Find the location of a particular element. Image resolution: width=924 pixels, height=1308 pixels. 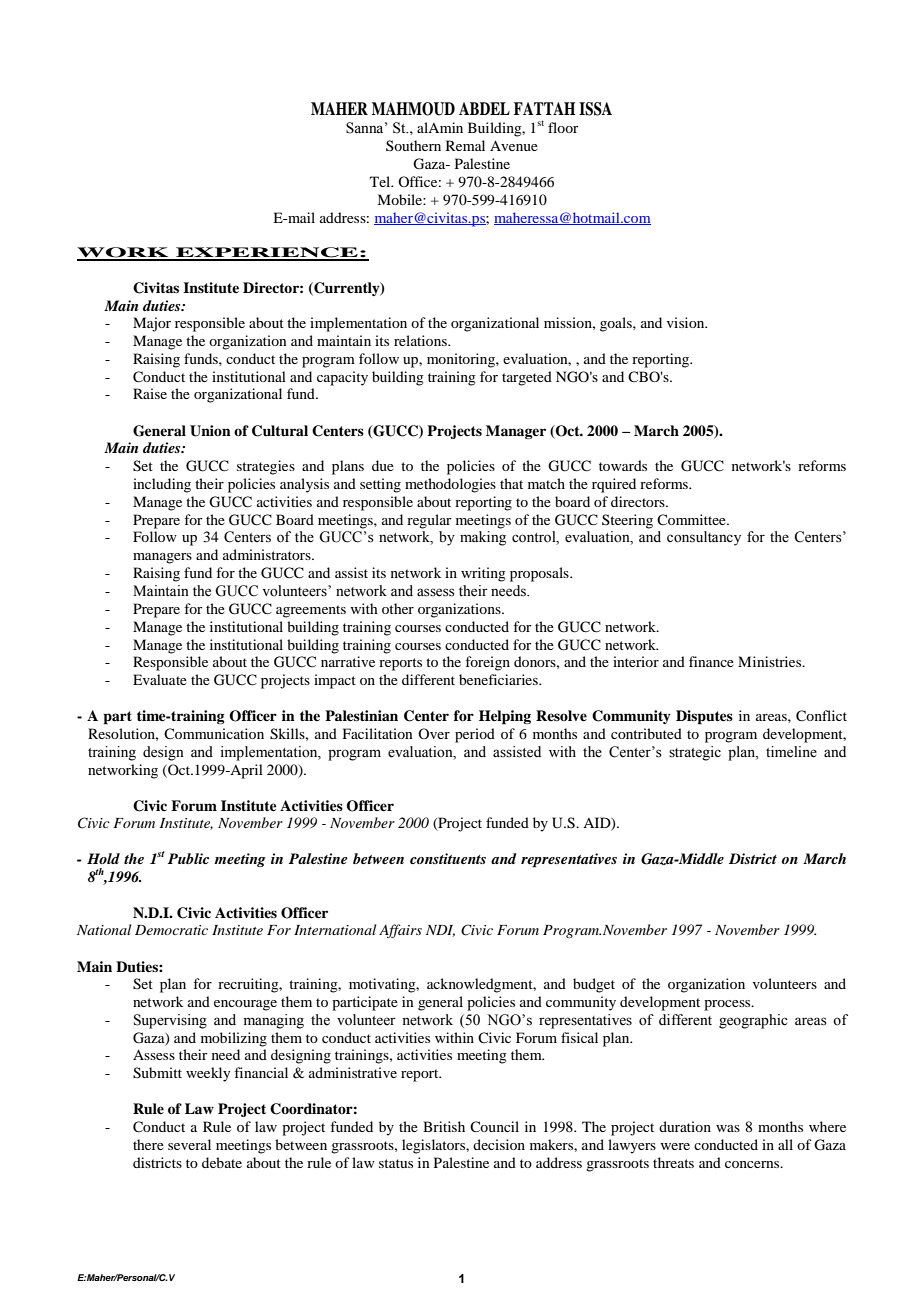

was is located at coordinates (728, 1128).
